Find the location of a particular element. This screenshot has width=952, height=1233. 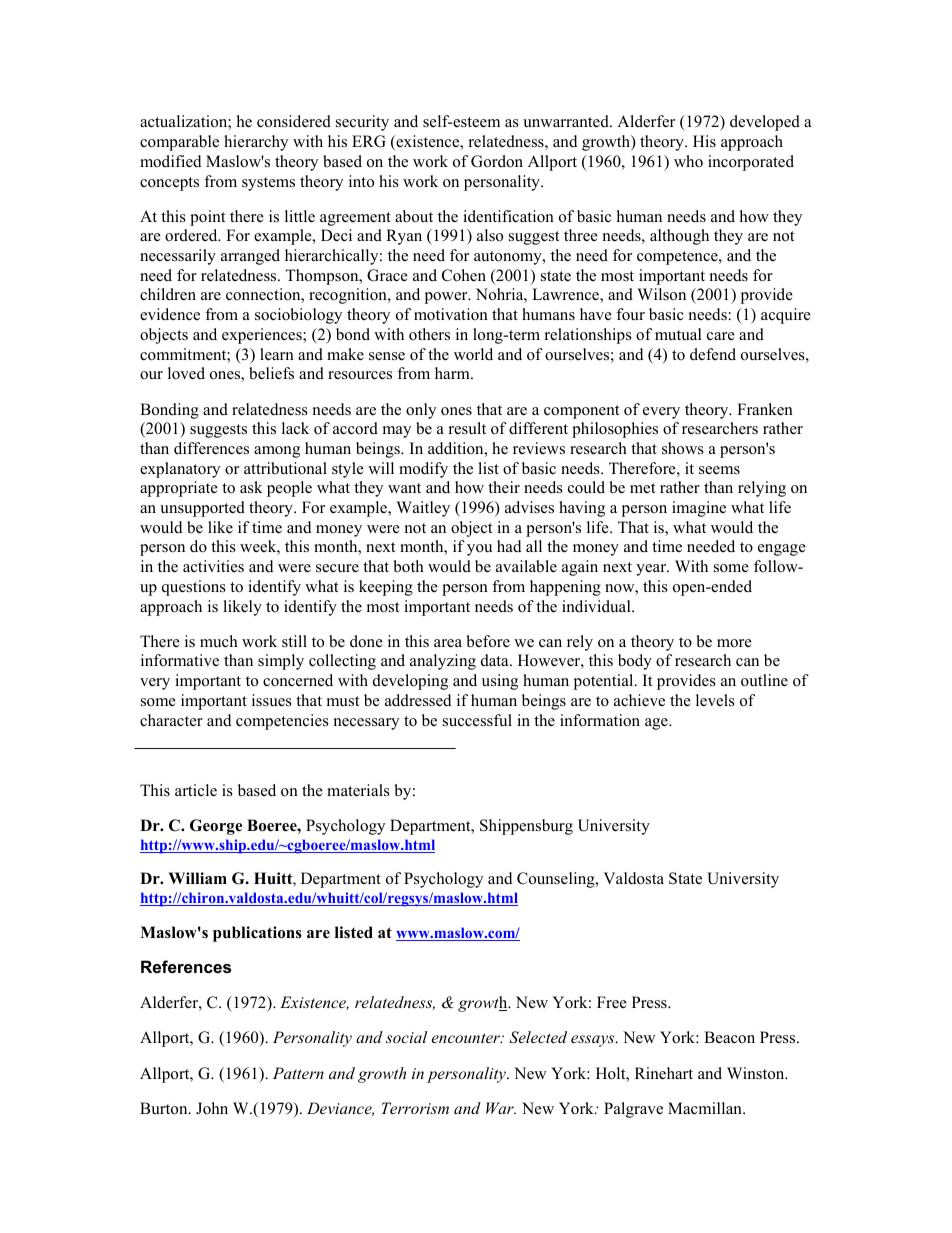

Macmillan is located at coordinates (706, 1108).
